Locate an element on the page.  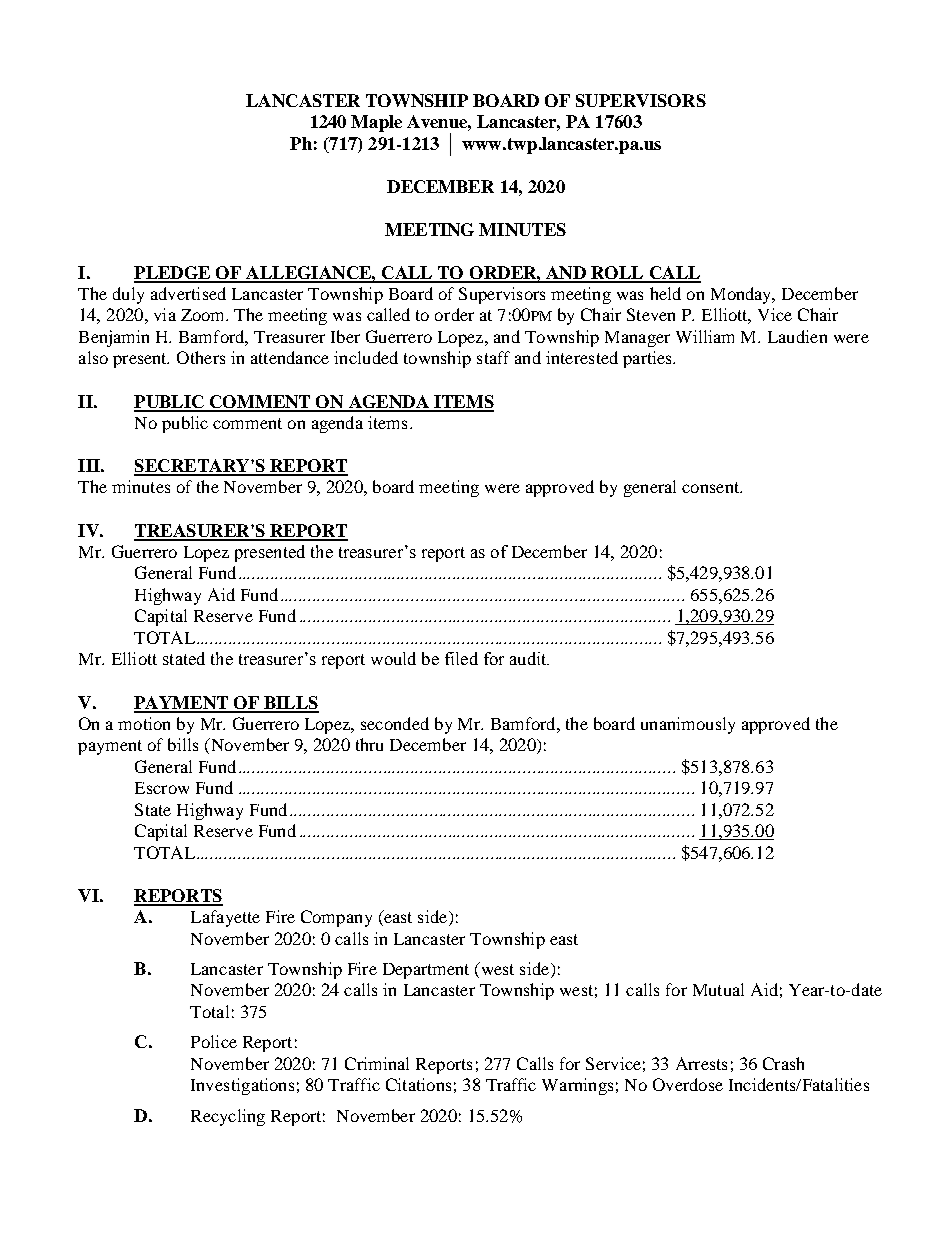
consent is located at coordinates (712, 487).
